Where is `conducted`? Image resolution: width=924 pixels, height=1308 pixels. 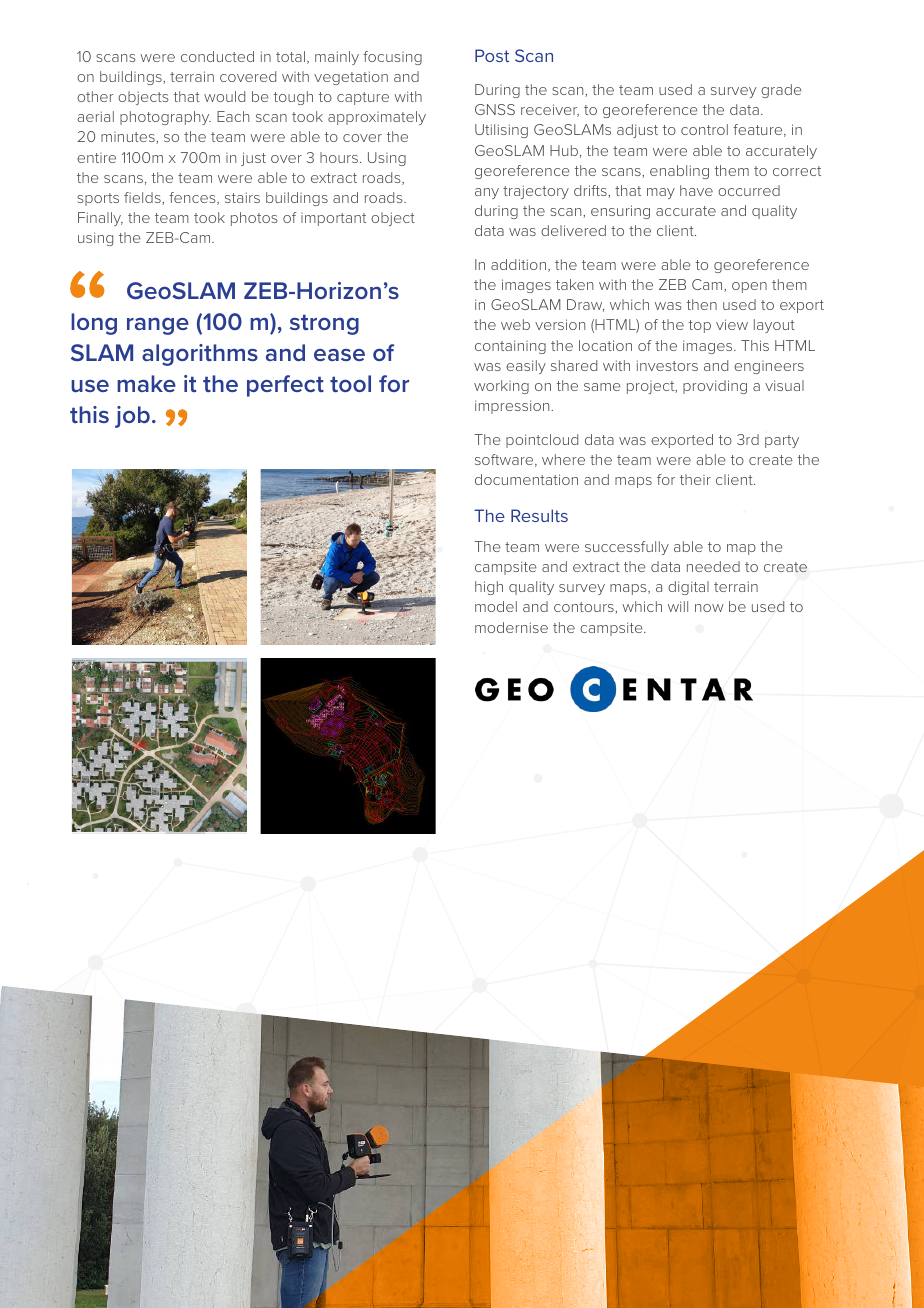
conducted is located at coordinates (217, 56).
